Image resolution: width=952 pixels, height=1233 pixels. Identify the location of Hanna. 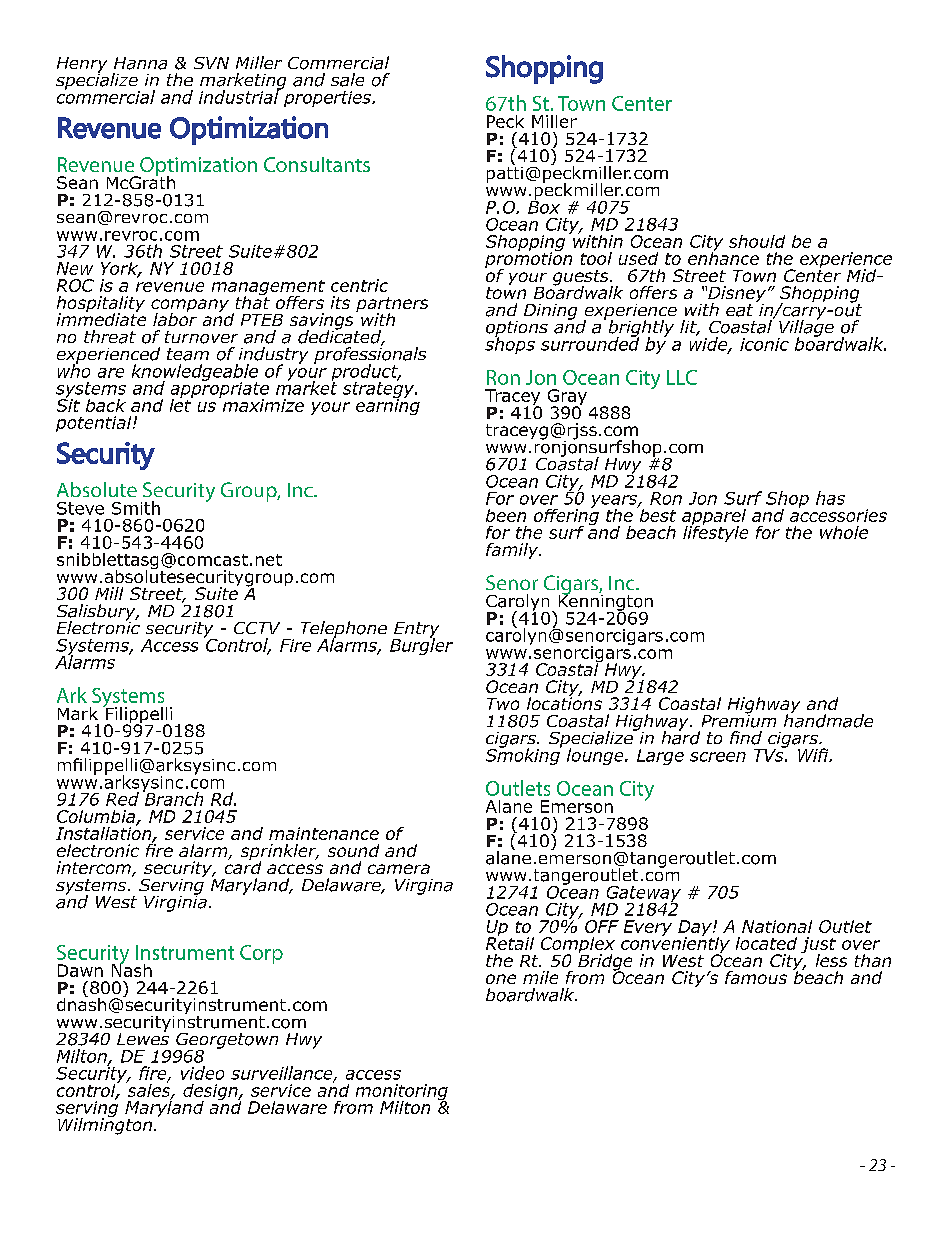
(140, 63).
